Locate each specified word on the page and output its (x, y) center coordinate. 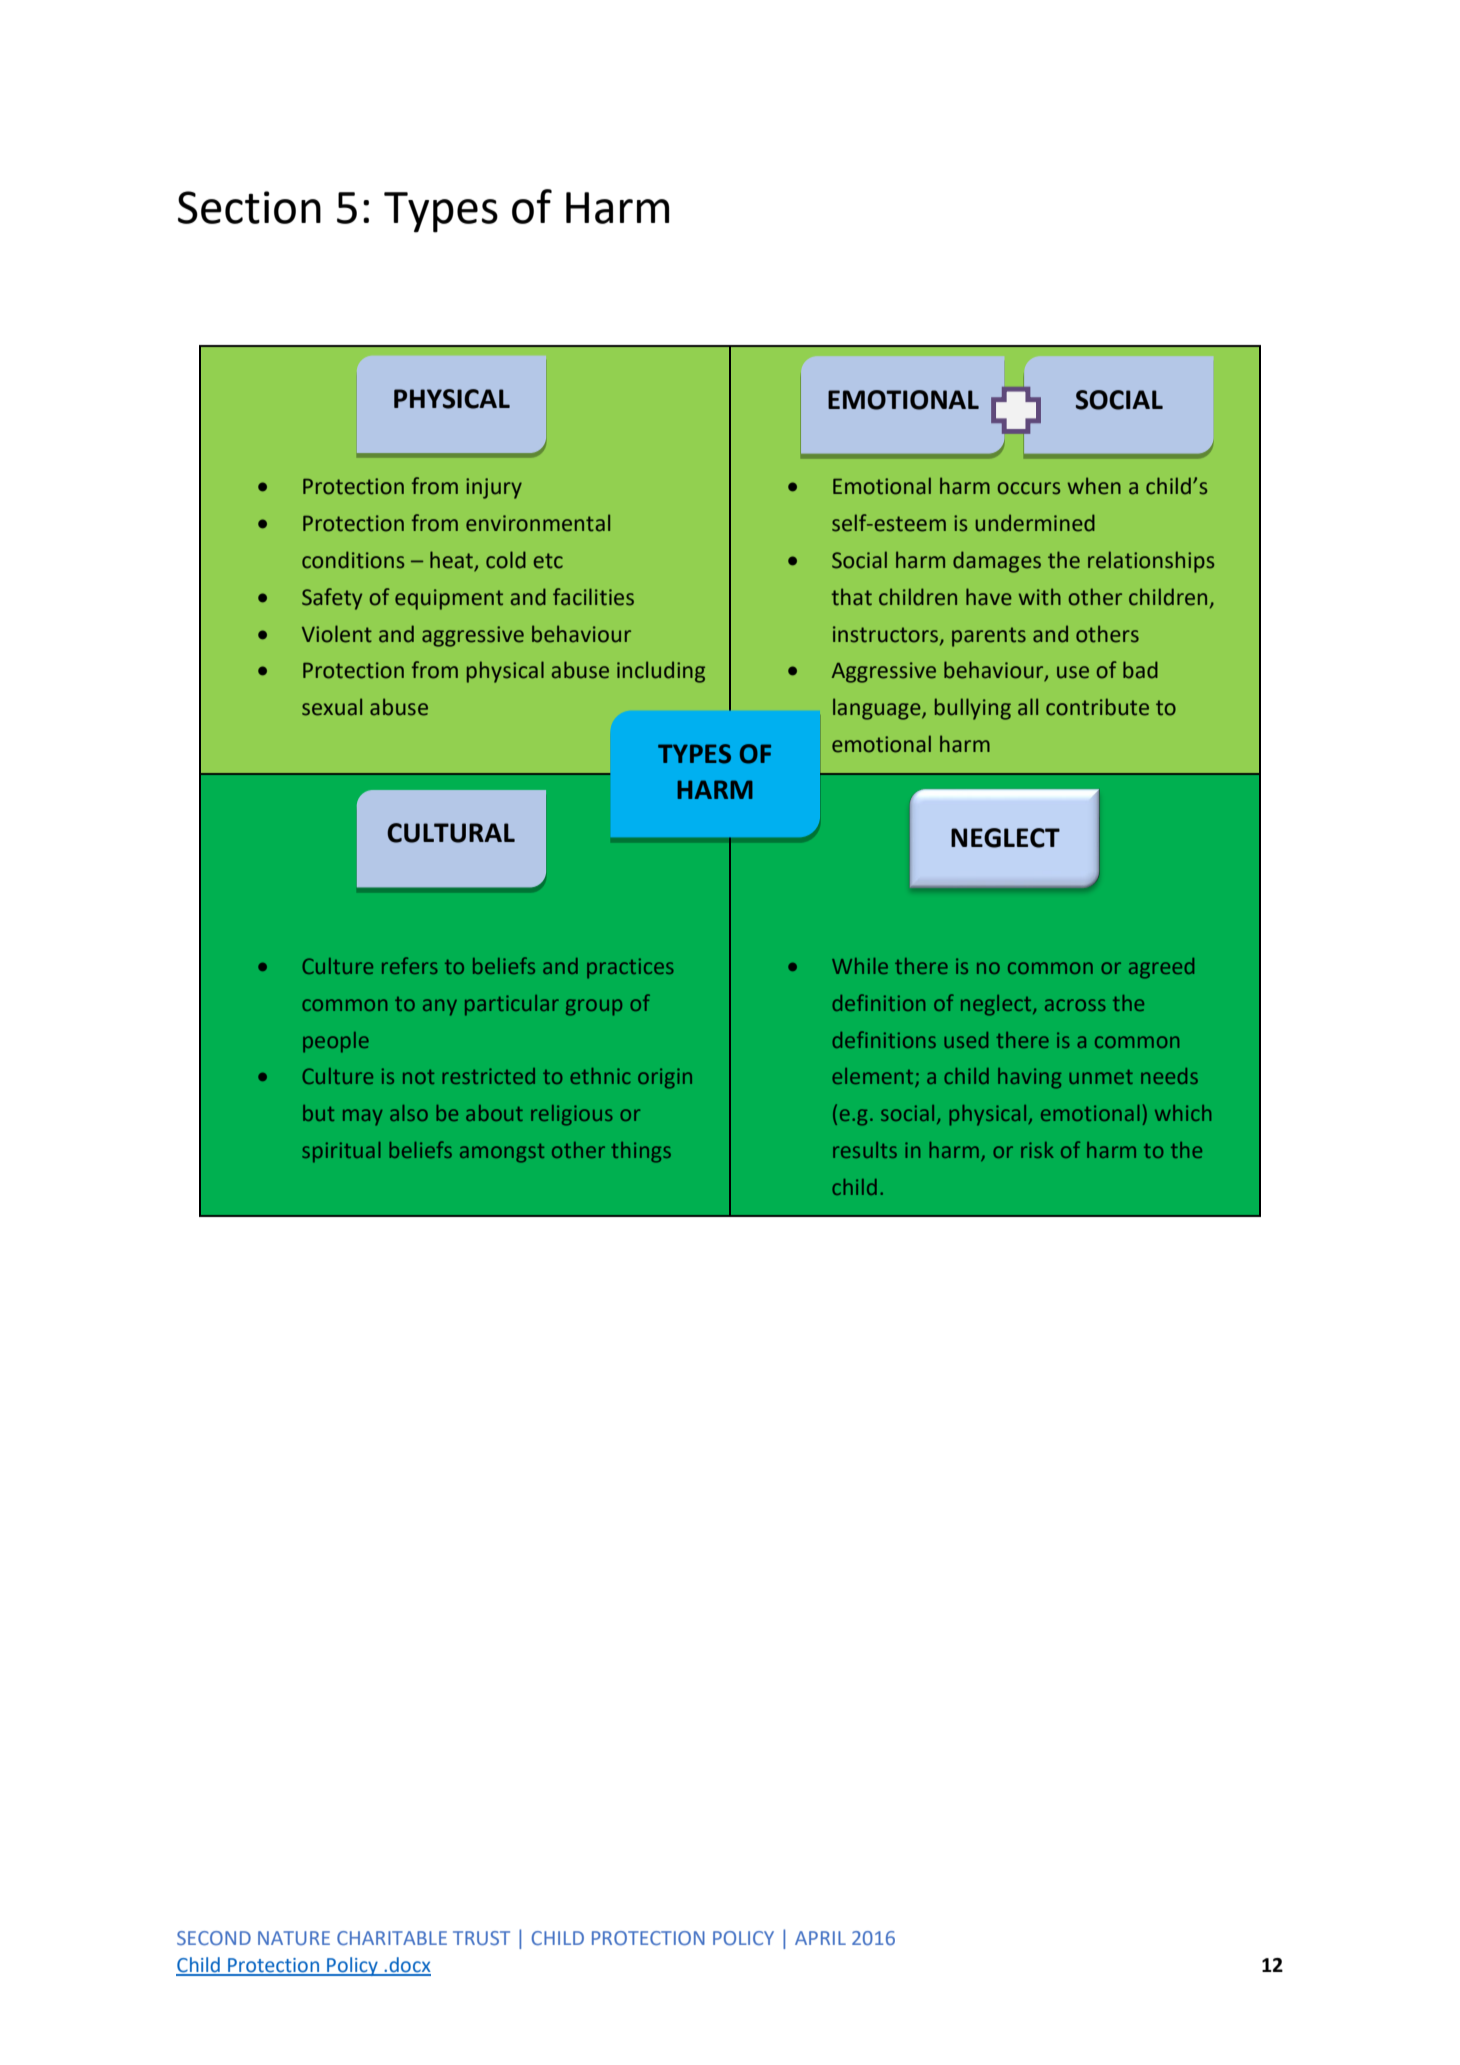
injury (494, 488)
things (641, 1152)
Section (249, 207)
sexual (332, 707)
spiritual (341, 1152)
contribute (1097, 707)
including (661, 672)
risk (1037, 1150)
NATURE (294, 1938)
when (1094, 486)
